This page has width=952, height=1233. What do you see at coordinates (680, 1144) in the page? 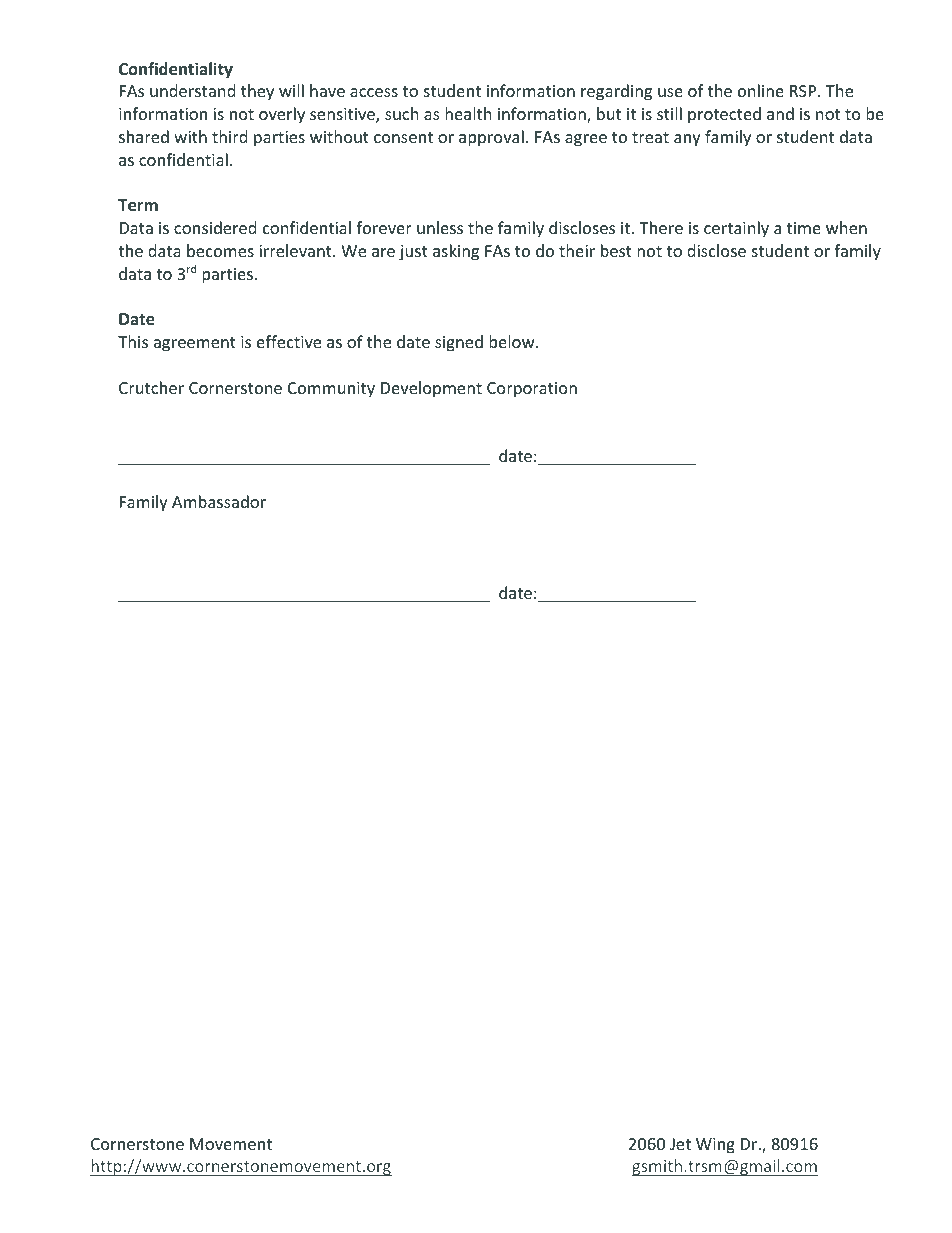
I see `Jet` at bounding box center [680, 1144].
